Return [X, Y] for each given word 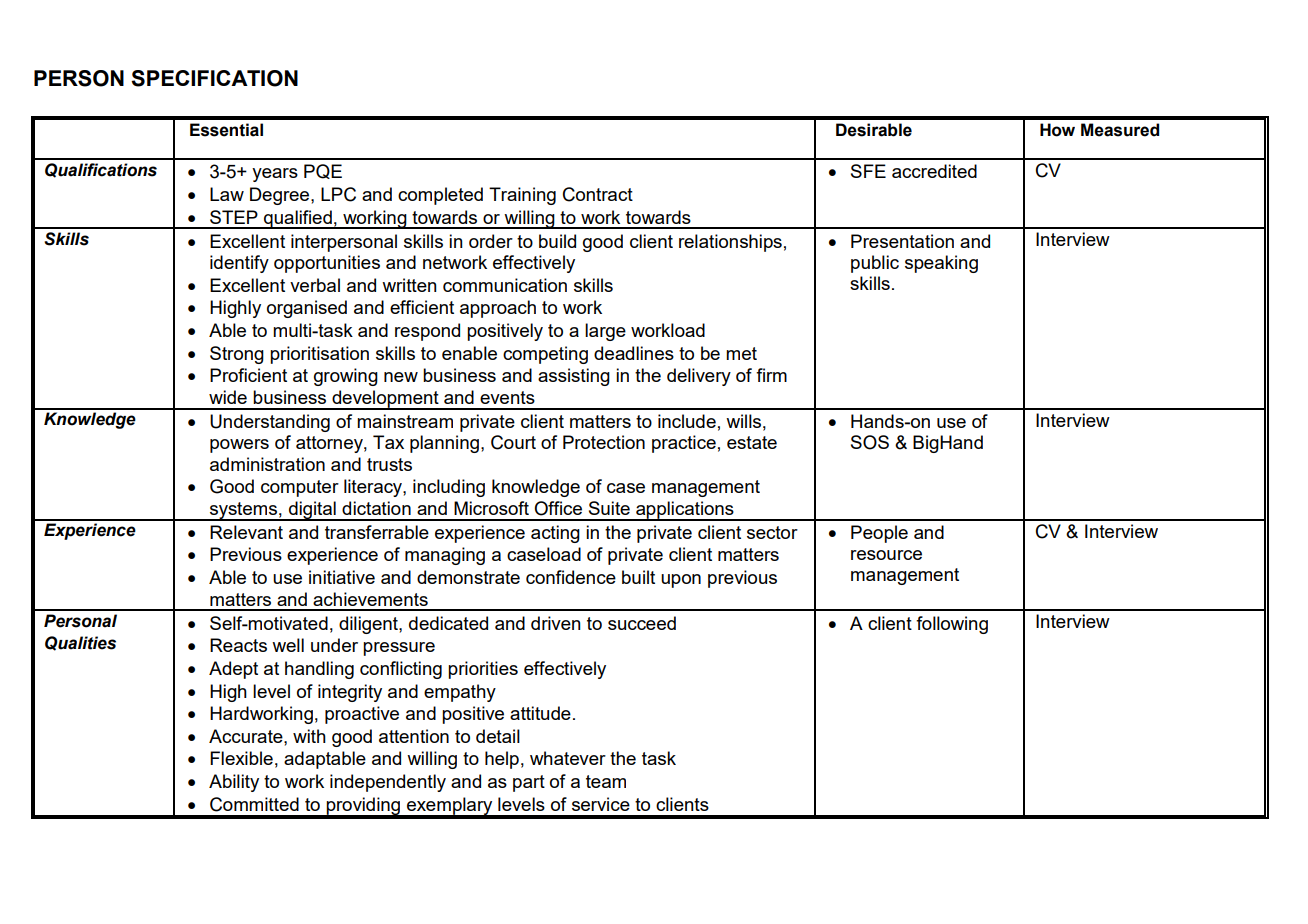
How [1057, 130]
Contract [598, 194]
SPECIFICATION [214, 78]
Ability [234, 783]
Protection [604, 442]
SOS [870, 442]
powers [239, 446]
